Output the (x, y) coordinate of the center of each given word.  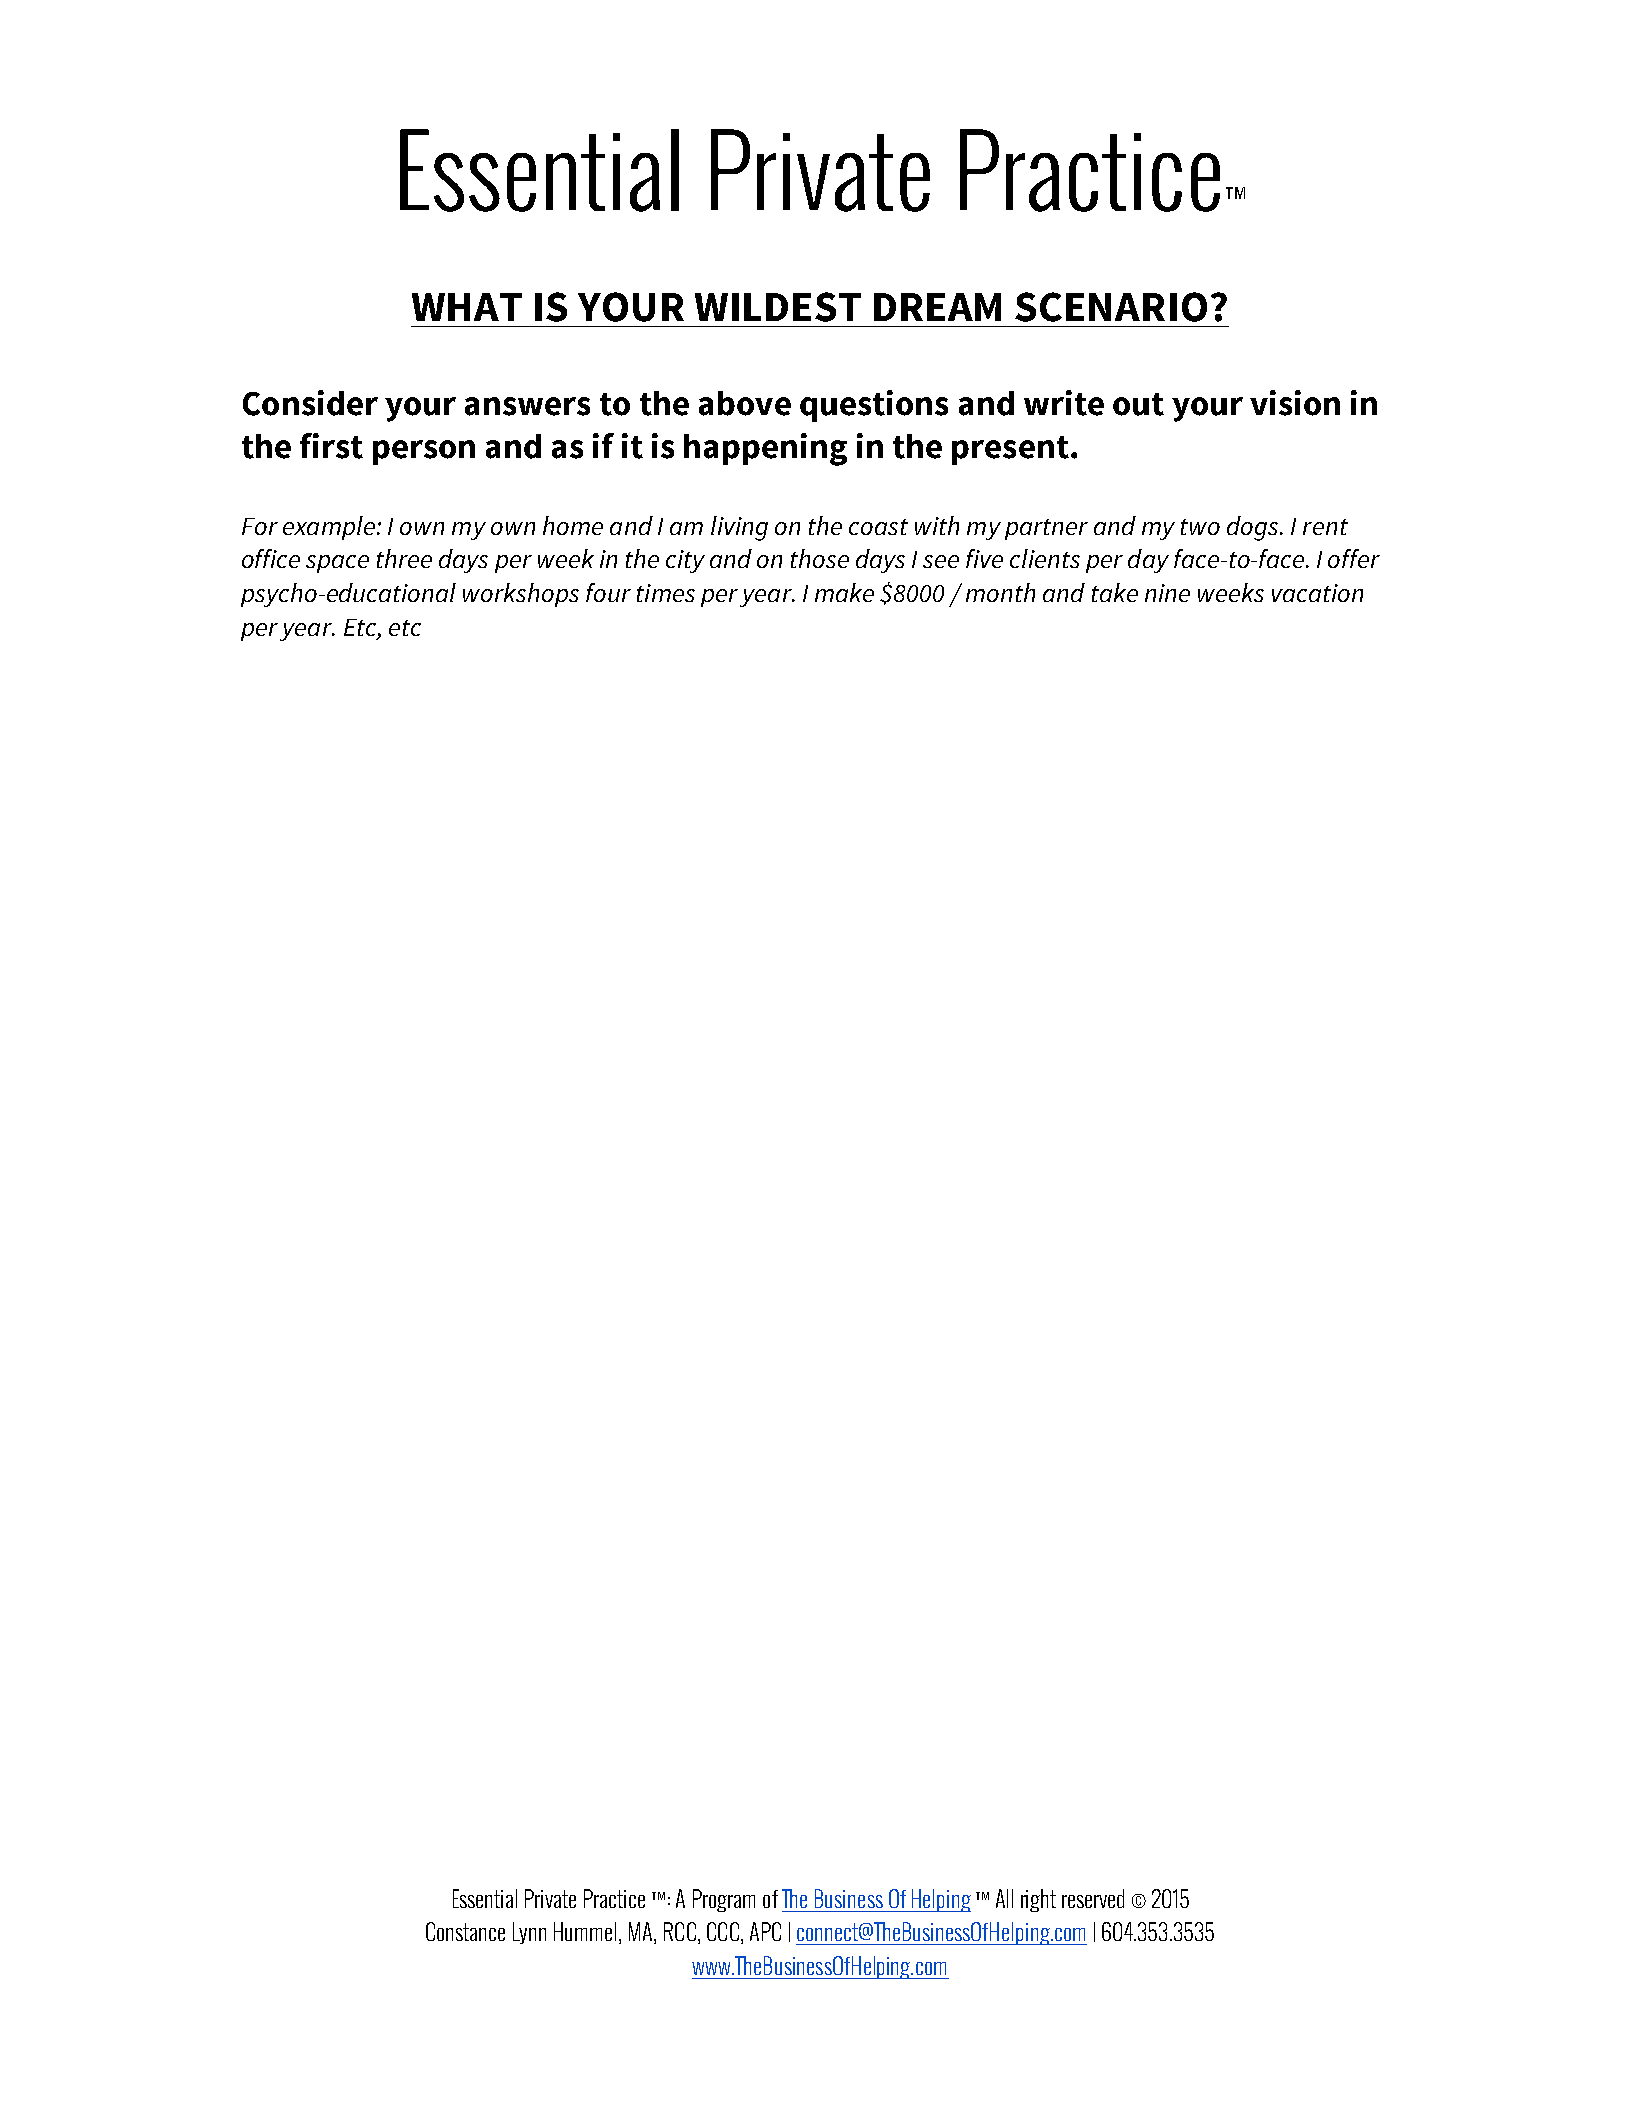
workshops (521, 595)
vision (1295, 403)
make (844, 592)
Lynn (529, 1933)
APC (765, 1931)
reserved (1093, 1898)
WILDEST (778, 307)
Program (724, 1900)
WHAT (467, 307)
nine (1167, 593)
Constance (465, 1931)
